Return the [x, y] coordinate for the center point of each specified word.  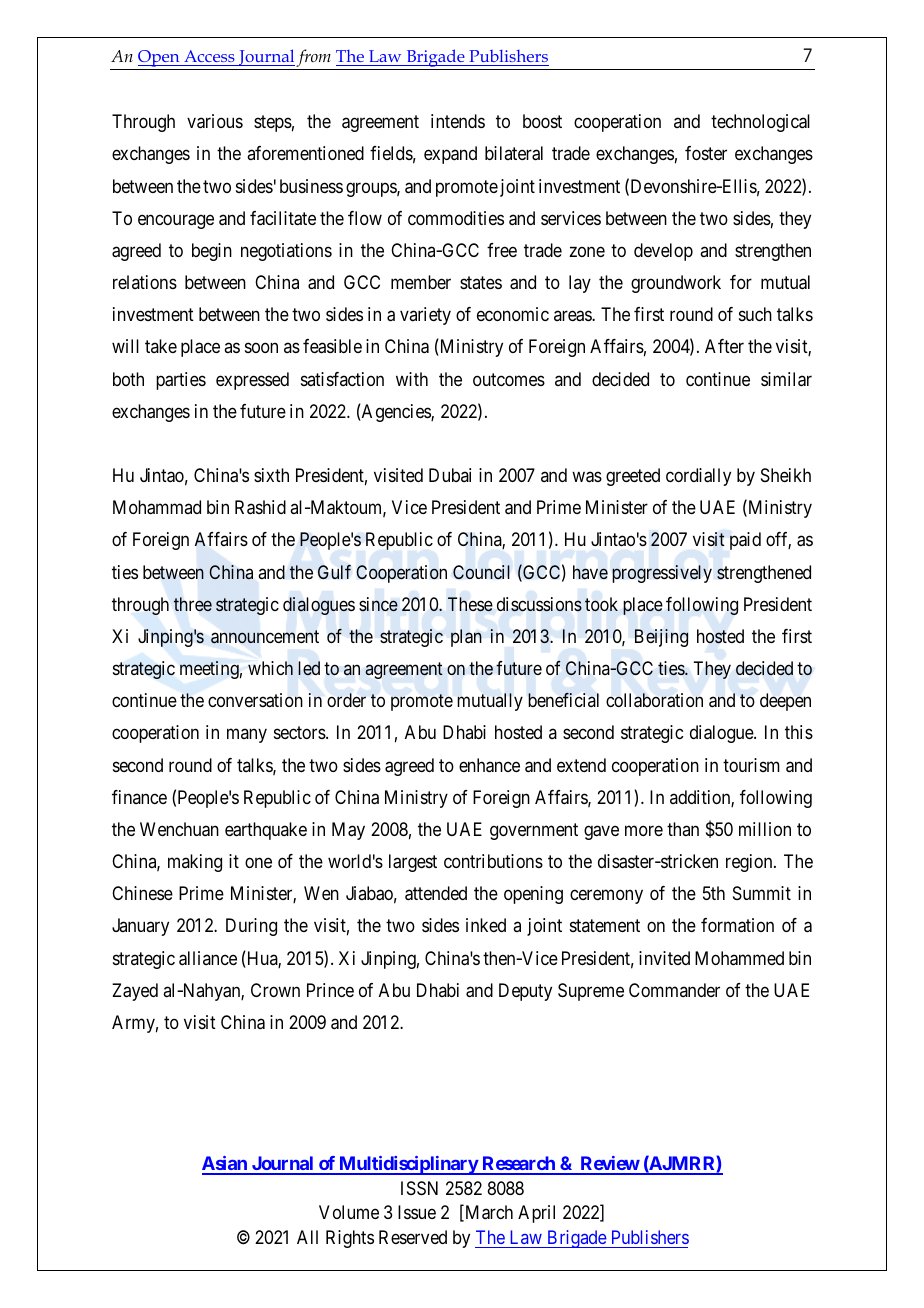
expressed [252, 381]
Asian [225, 1165]
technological [760, 123]
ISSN [419, 1188]
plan [466, 638]
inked [486, 925]
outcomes [509, 379]
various [215, 121]
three [193, 604]
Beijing [661, 638]
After [724, 346]
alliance [208, 958]
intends [458, 121]
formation [737, 925]
